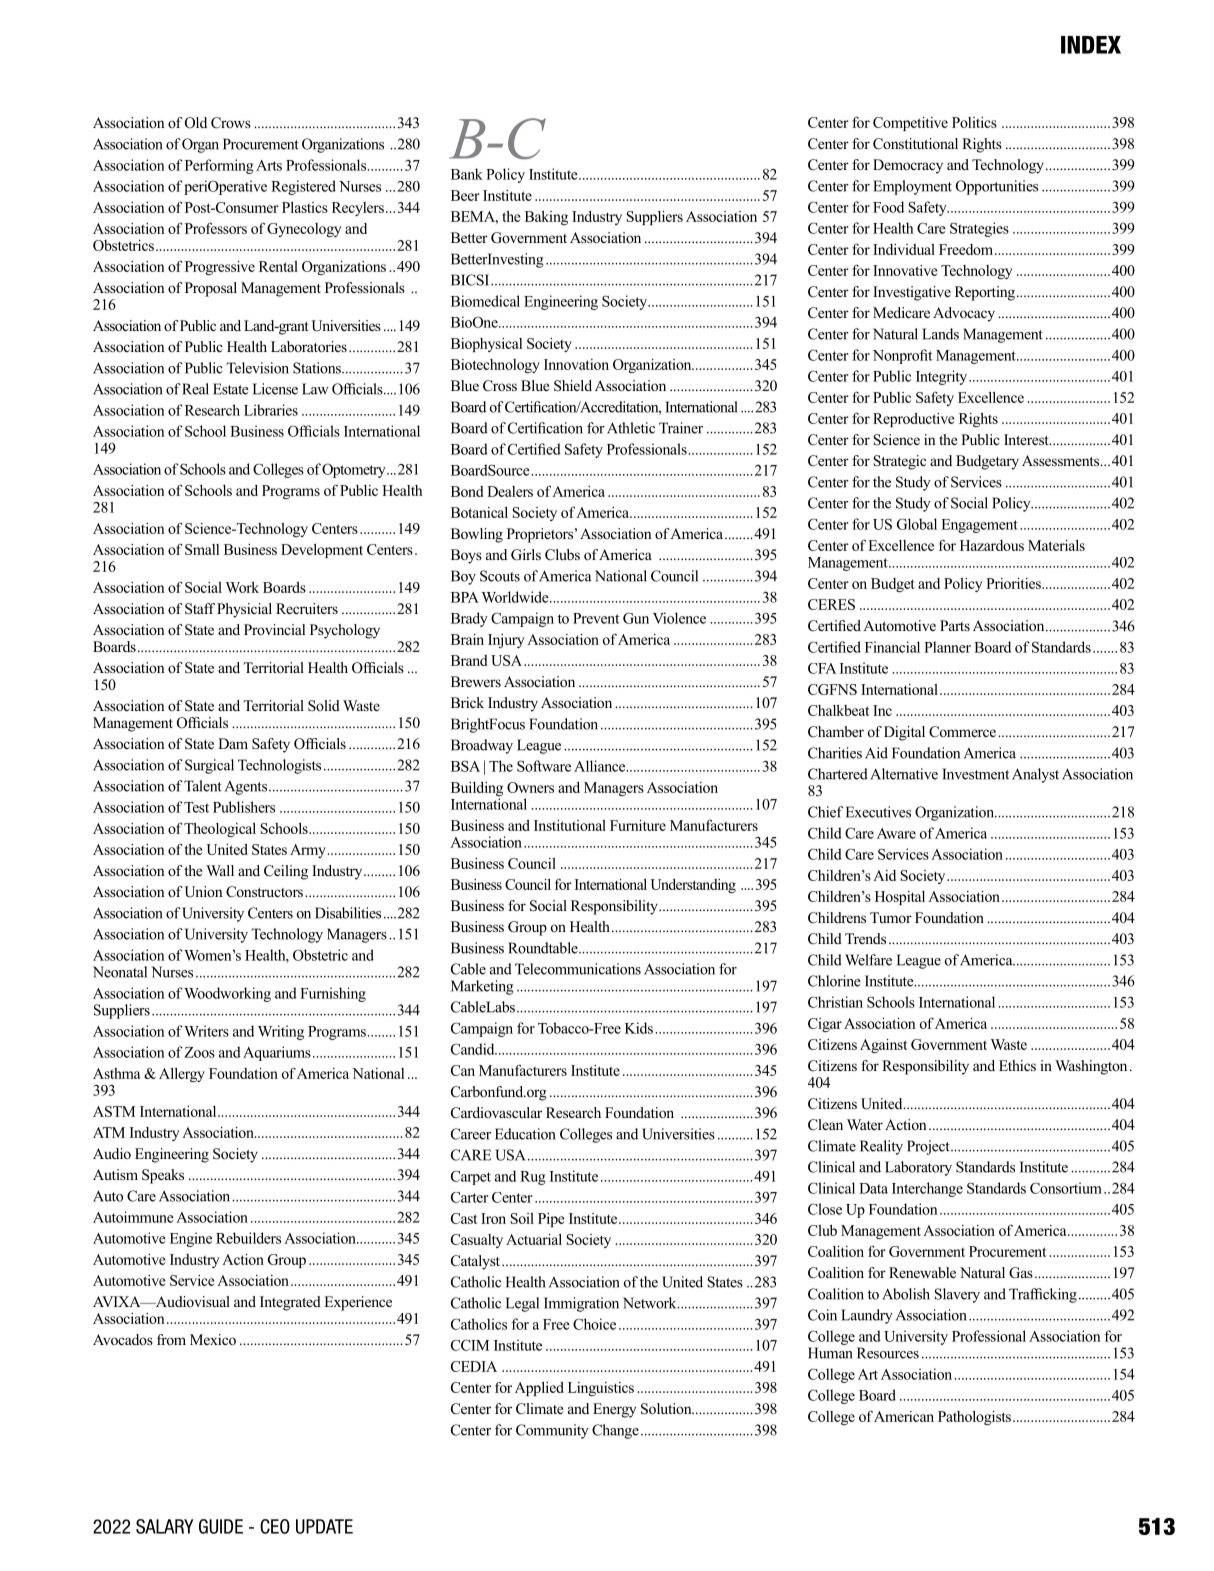  I want to click on Politics, so click(974, 122).
